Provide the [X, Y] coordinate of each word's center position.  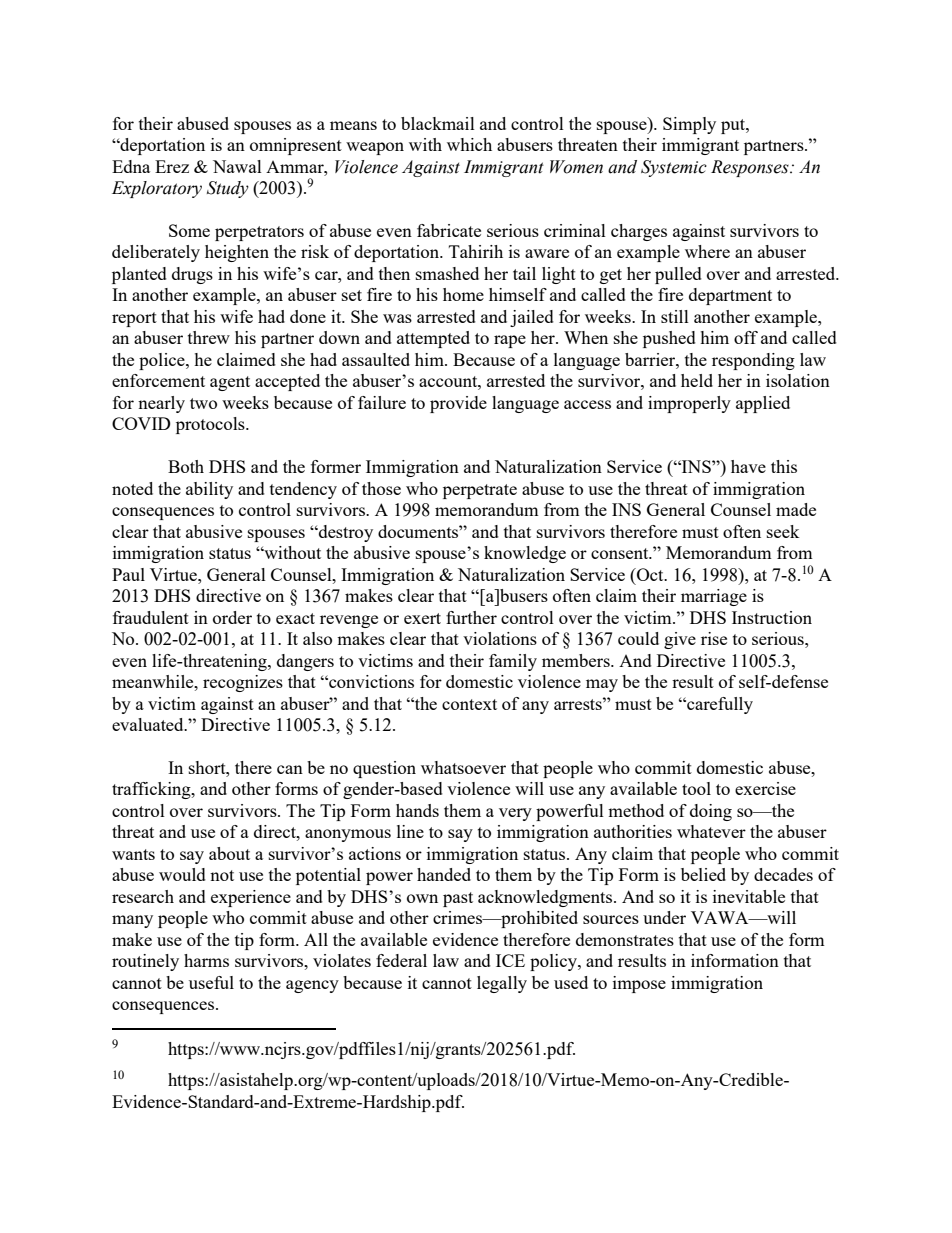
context [469, 704]
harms [206, 960]
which [469, 144]
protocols [211, 425]
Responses [751, 168]
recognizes [243, 683]
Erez [172, 166]
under [664, 917]
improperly [689, 404]
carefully [719, 705]
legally [502, 984]
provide [458, 404]
